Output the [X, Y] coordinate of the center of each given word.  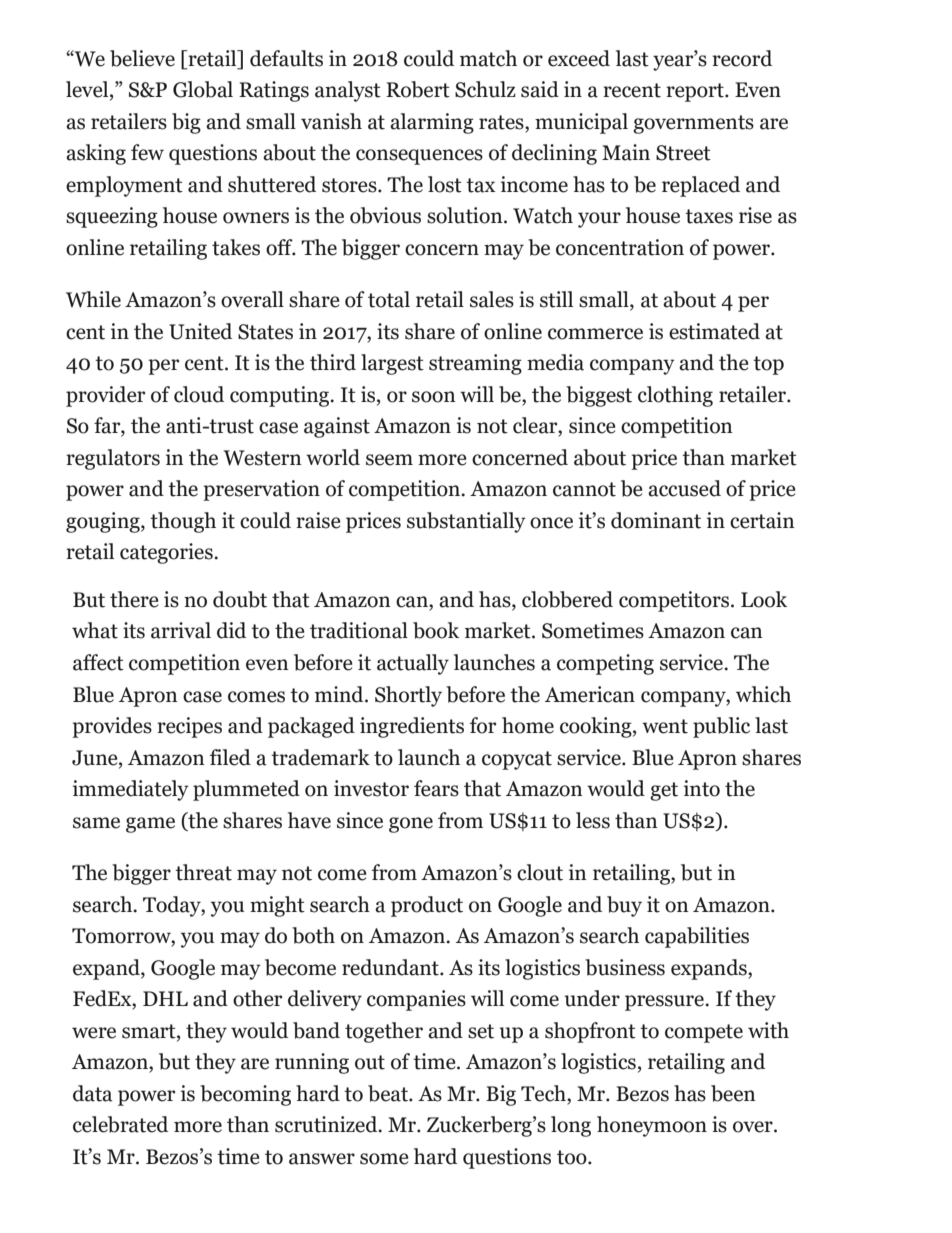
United [200, 331]
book [436, 630]
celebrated [120, 1124]
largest [392, 364]
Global [203, 89]
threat [203, 872]
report [696, 92]
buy [624, 906]
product [427, 906]
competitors [675, 601]
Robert [418, 89]
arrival [181, 630]
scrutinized [327, 1124]
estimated [714, 331]
